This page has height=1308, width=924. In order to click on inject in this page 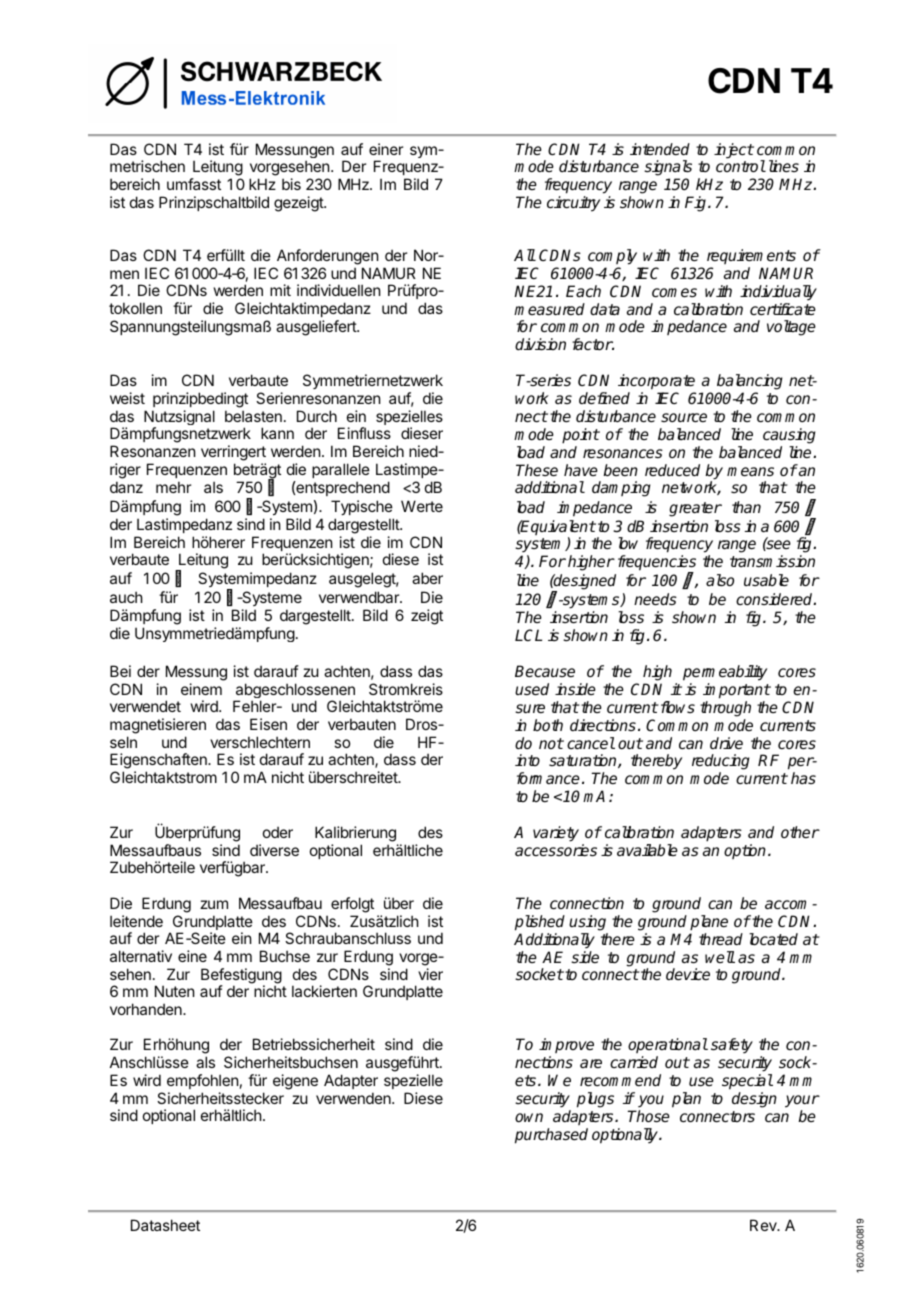, I will do `click(734, 151)`.
